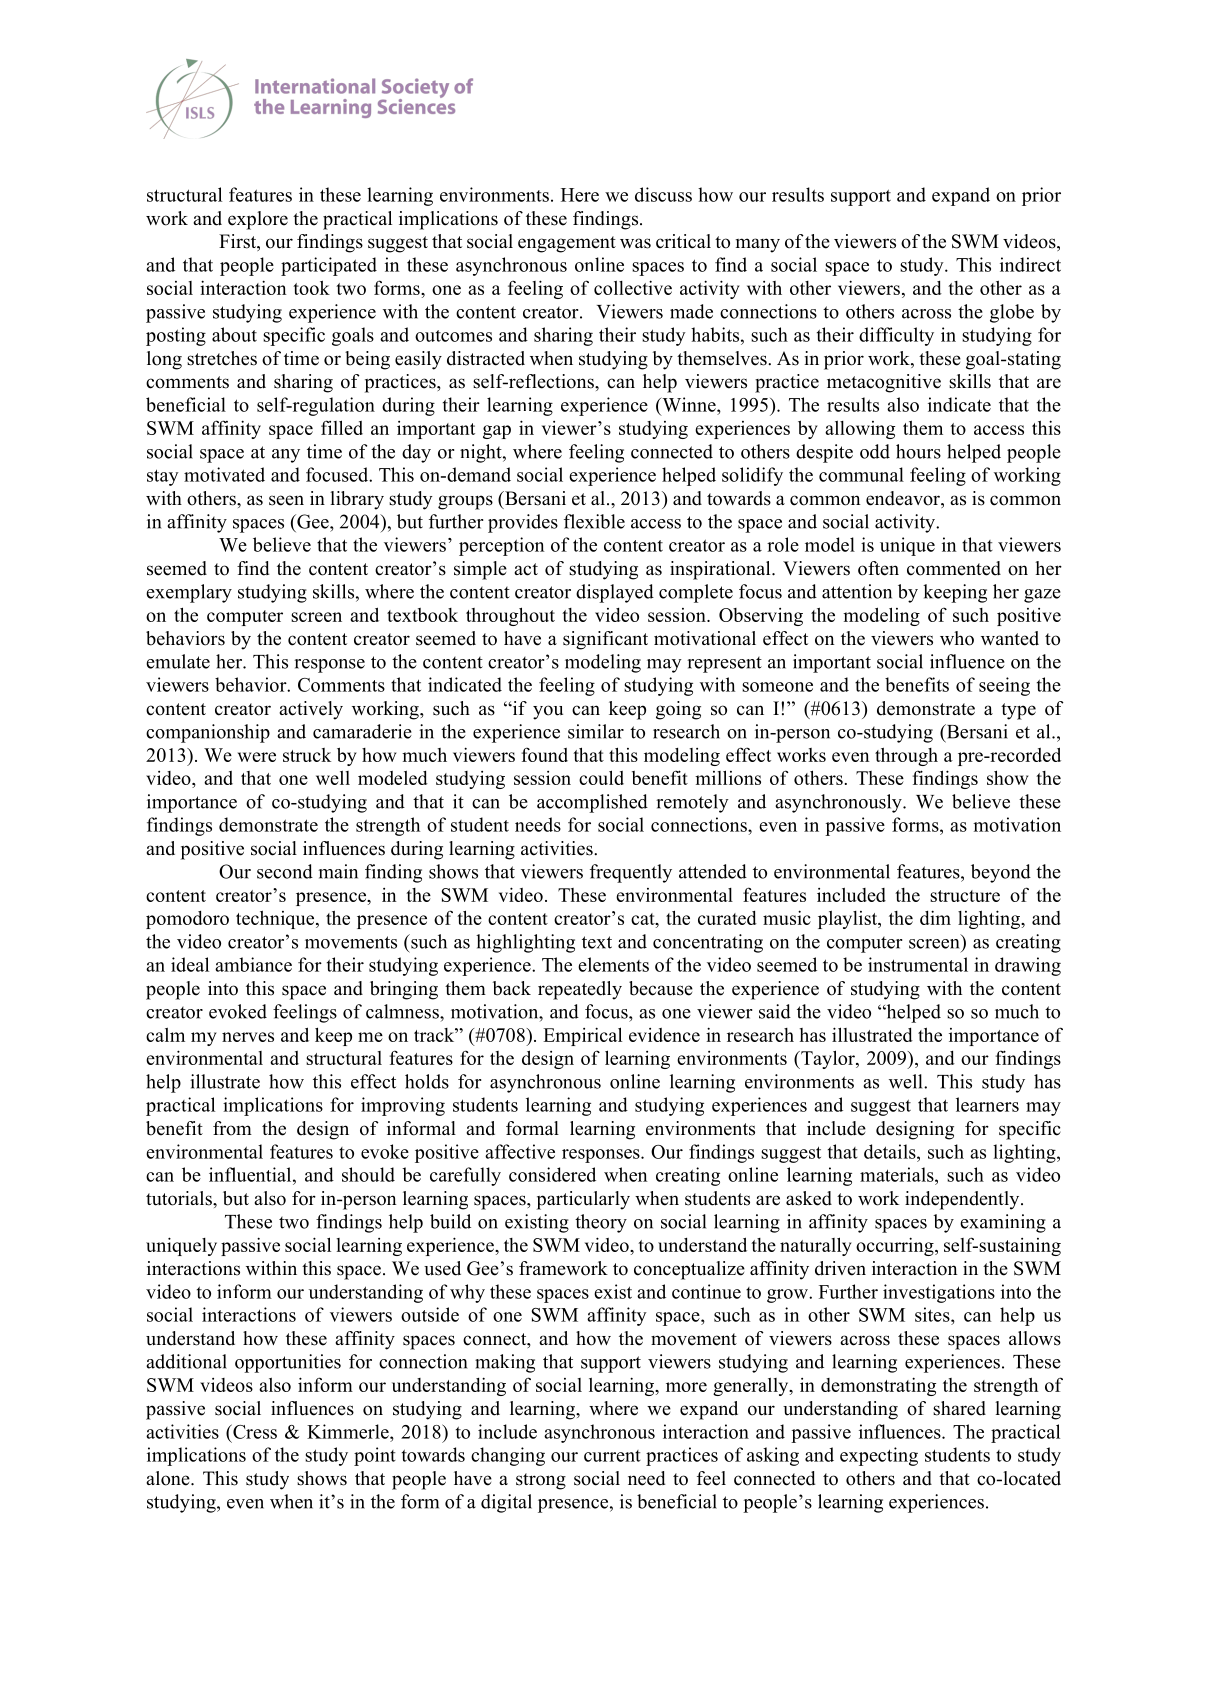 The width and height of the page is (1207, 1708). Describe the element at coordinates (1030, 264) in the page. I see `indirect` at that location.
